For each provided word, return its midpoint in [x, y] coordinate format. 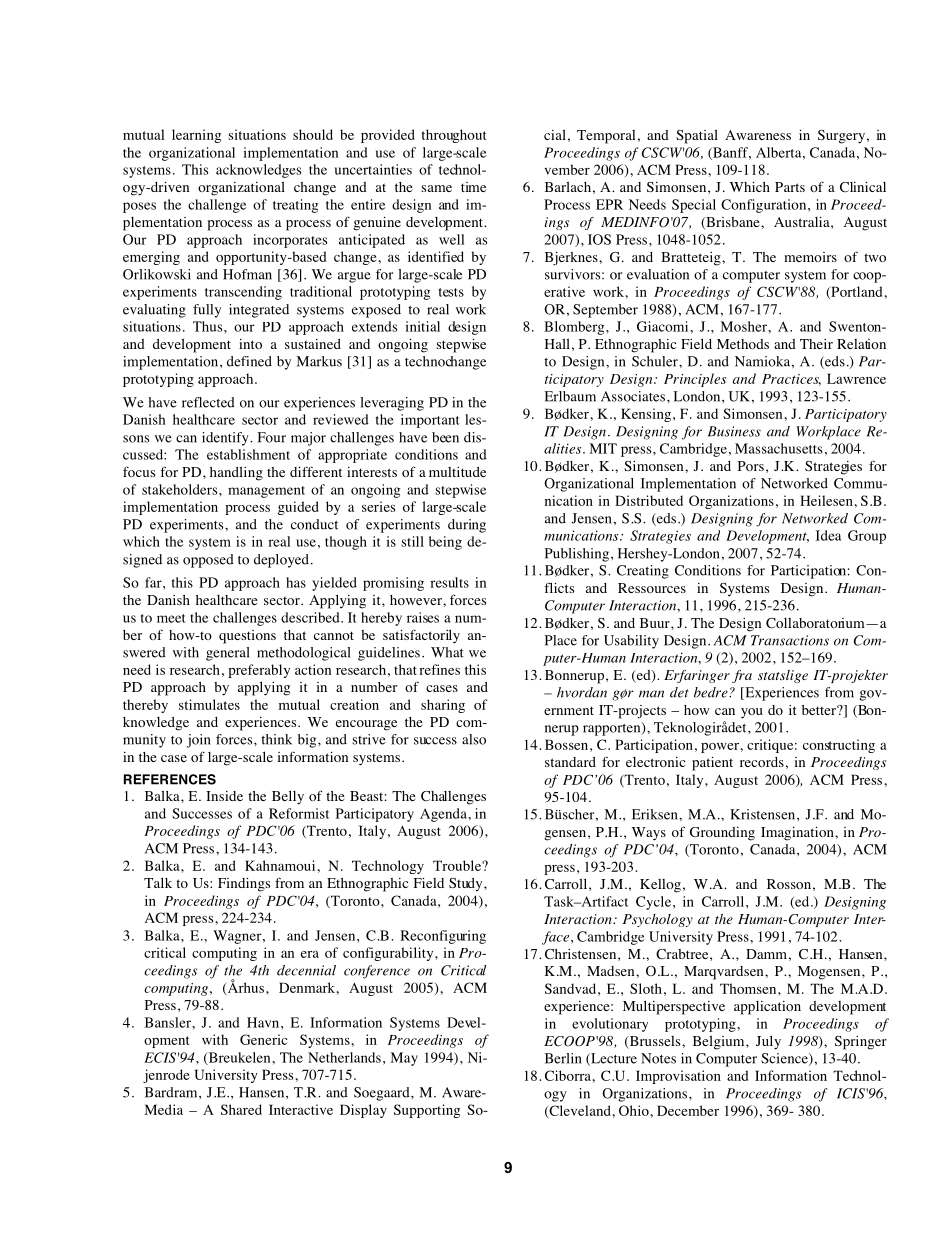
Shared [241, 1109]
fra [742, 676]
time [473, 187]
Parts [790, 187]
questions [247, 637]
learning [197, 136]
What [447, 652]
